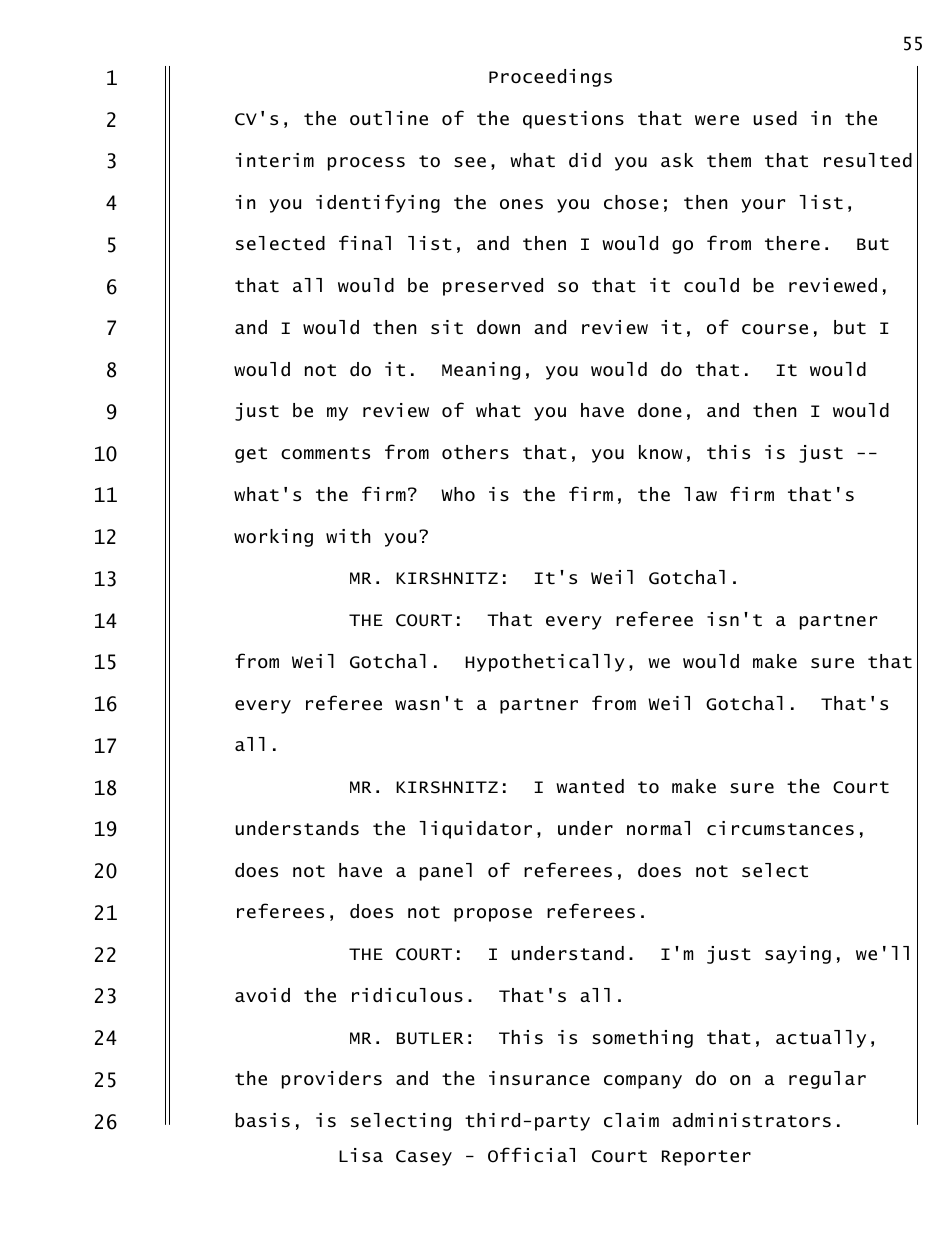  What do you see at coordinates (573, 120) in the screenshot?
I see `questions` at bounding box center [573, 120].
